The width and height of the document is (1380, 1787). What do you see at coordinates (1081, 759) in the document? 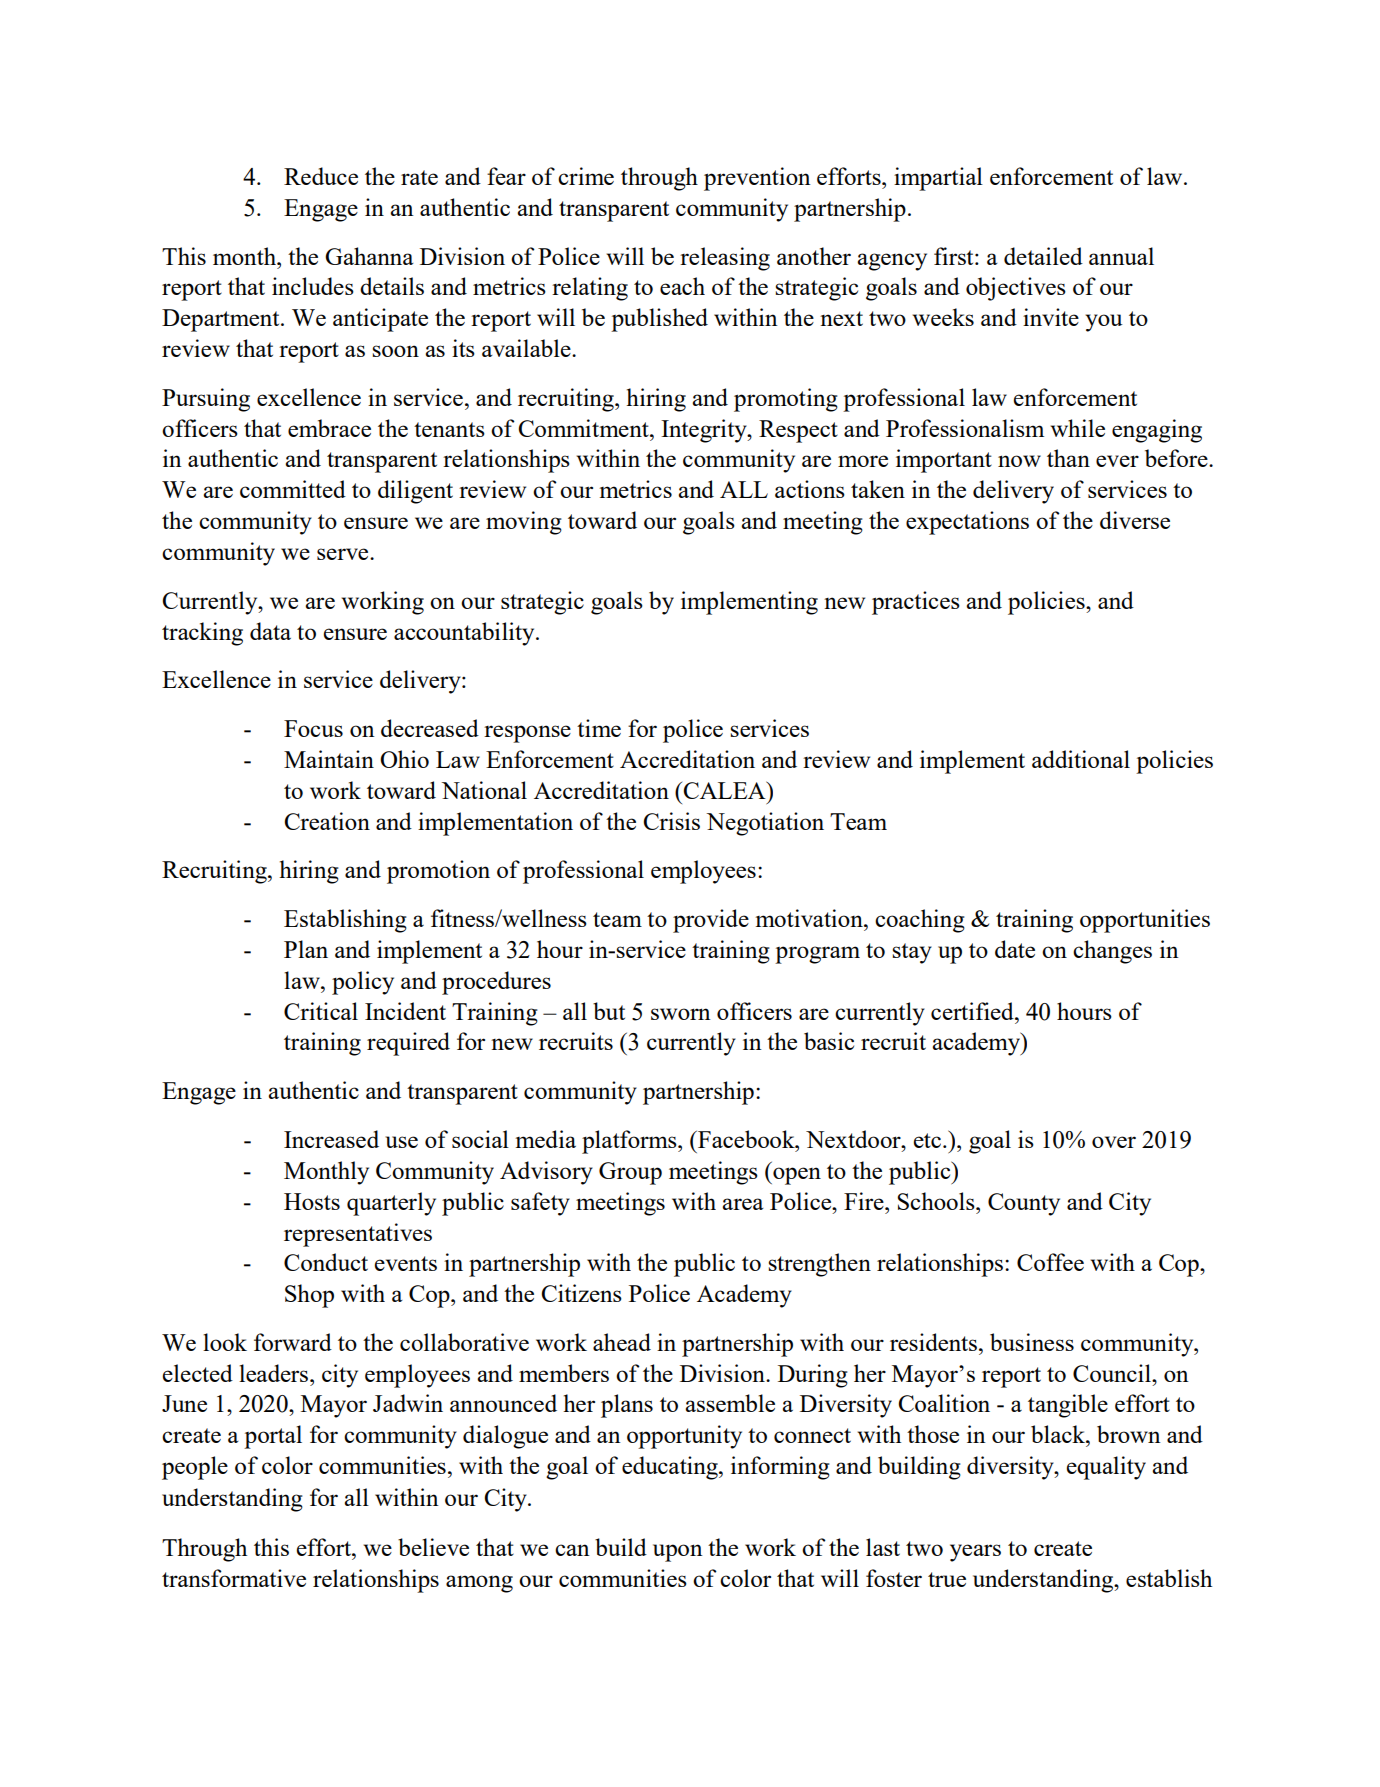
I see `additional` at bounding box center [1081, 759].
